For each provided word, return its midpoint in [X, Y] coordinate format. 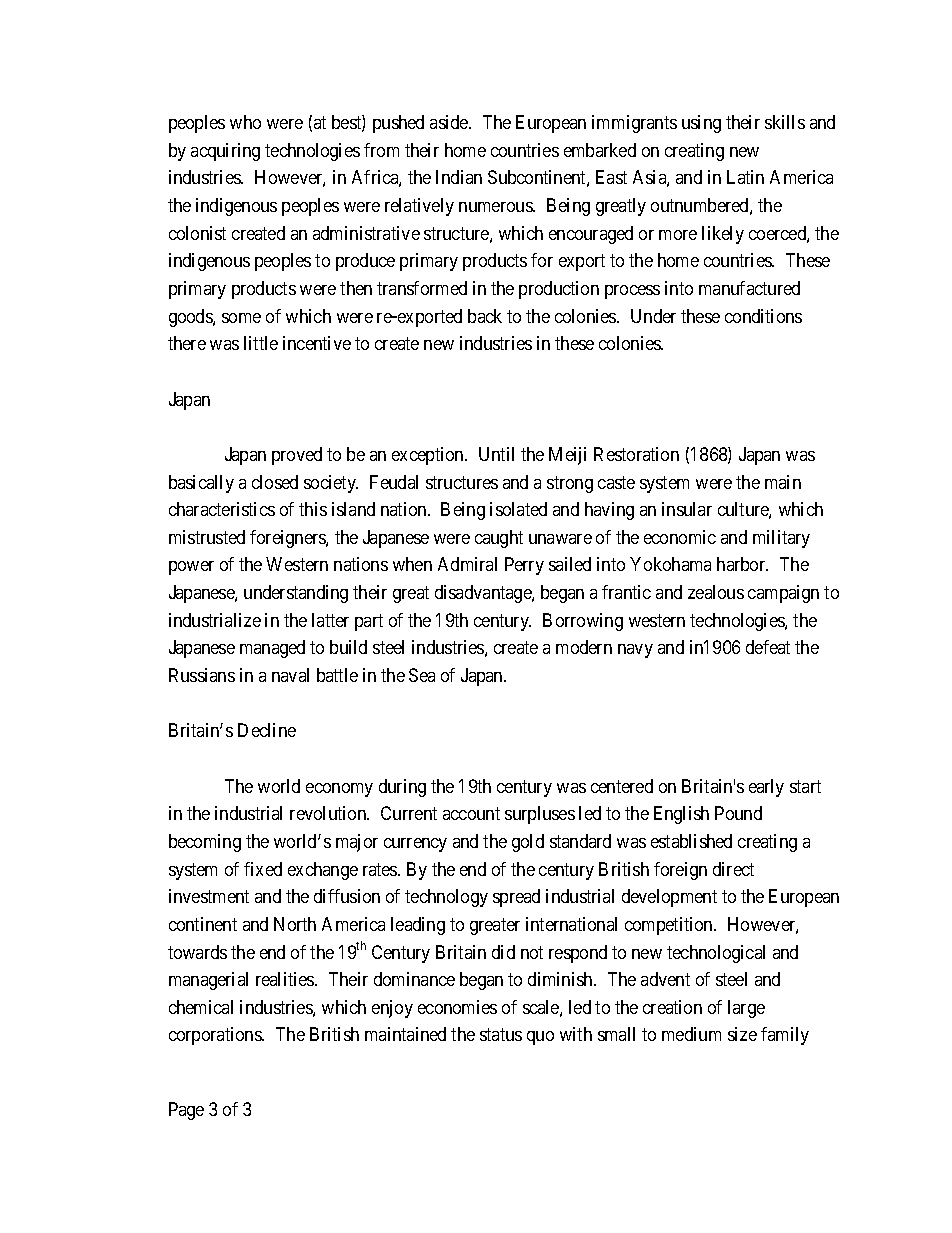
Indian [459, 177]
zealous [716, 592]
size [742, 1034]
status [501, 1035]
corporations [216, 1036]
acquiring [225, 152]
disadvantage [484, 594]
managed [272, 649]
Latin [745, 177]
